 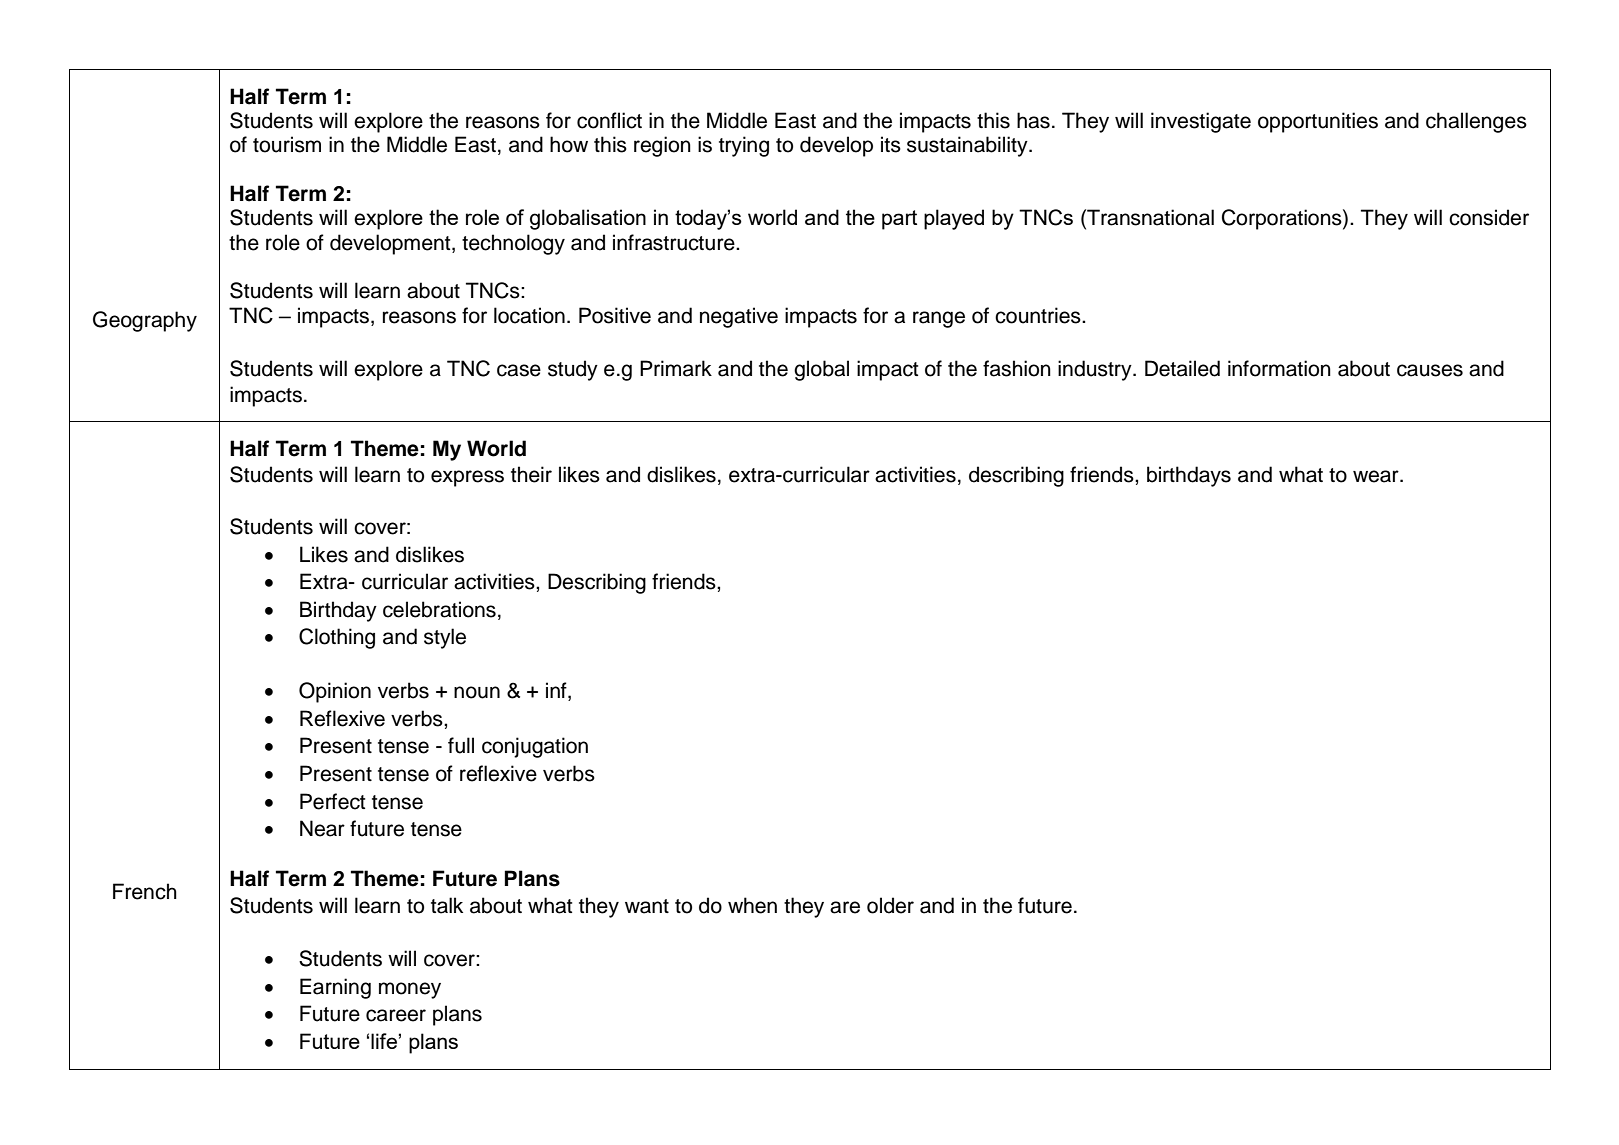 What do you see at coordinates (535, 747) in the image?
I see `conjugation` at bounding box center [535, 747].
